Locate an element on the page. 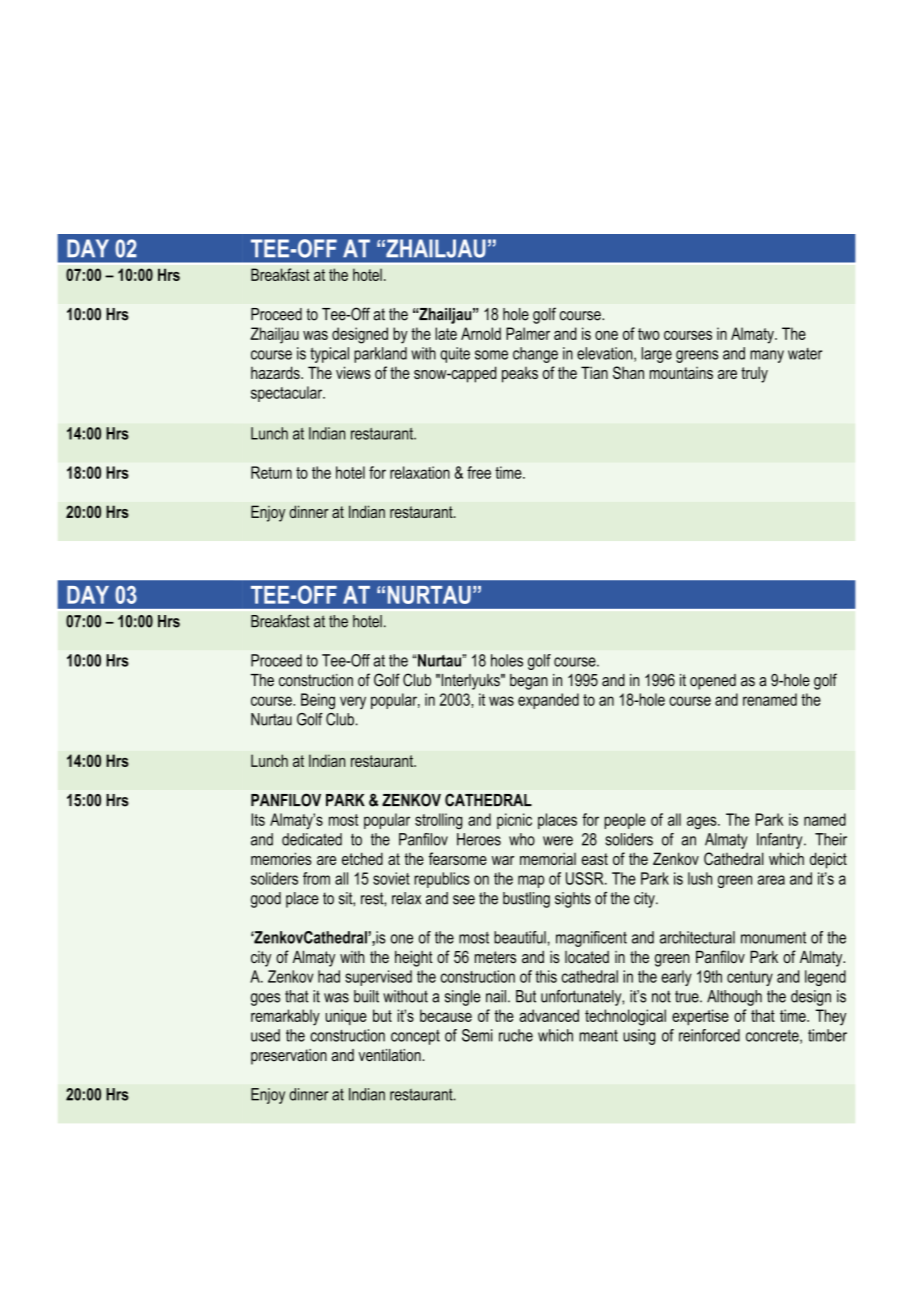  change is located at coordinates (535, 355).
